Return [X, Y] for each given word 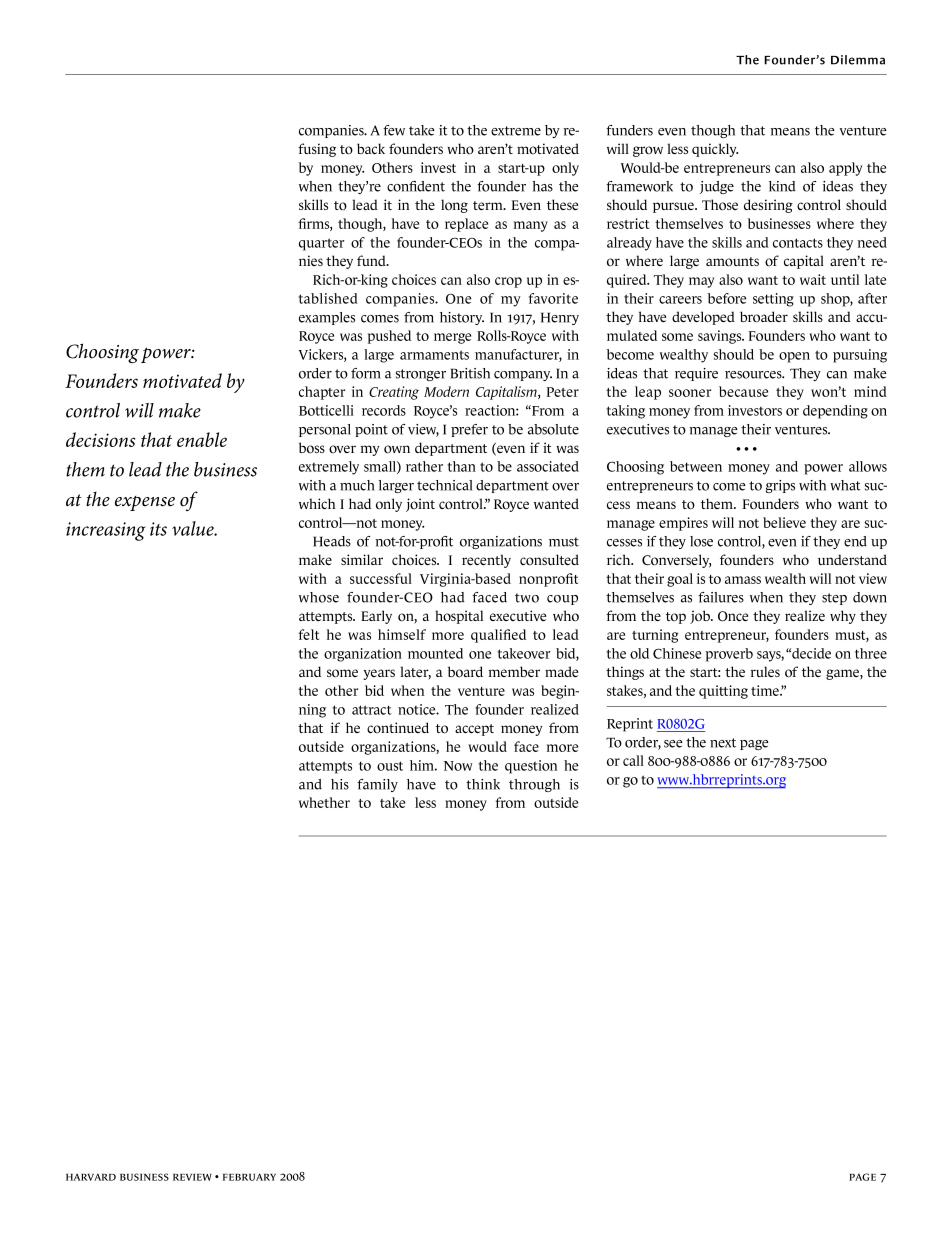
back [371, 148]
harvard [91, 1177]
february [249, 1177]
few [394, 130]
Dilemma [858, 60]
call [633, 760]
